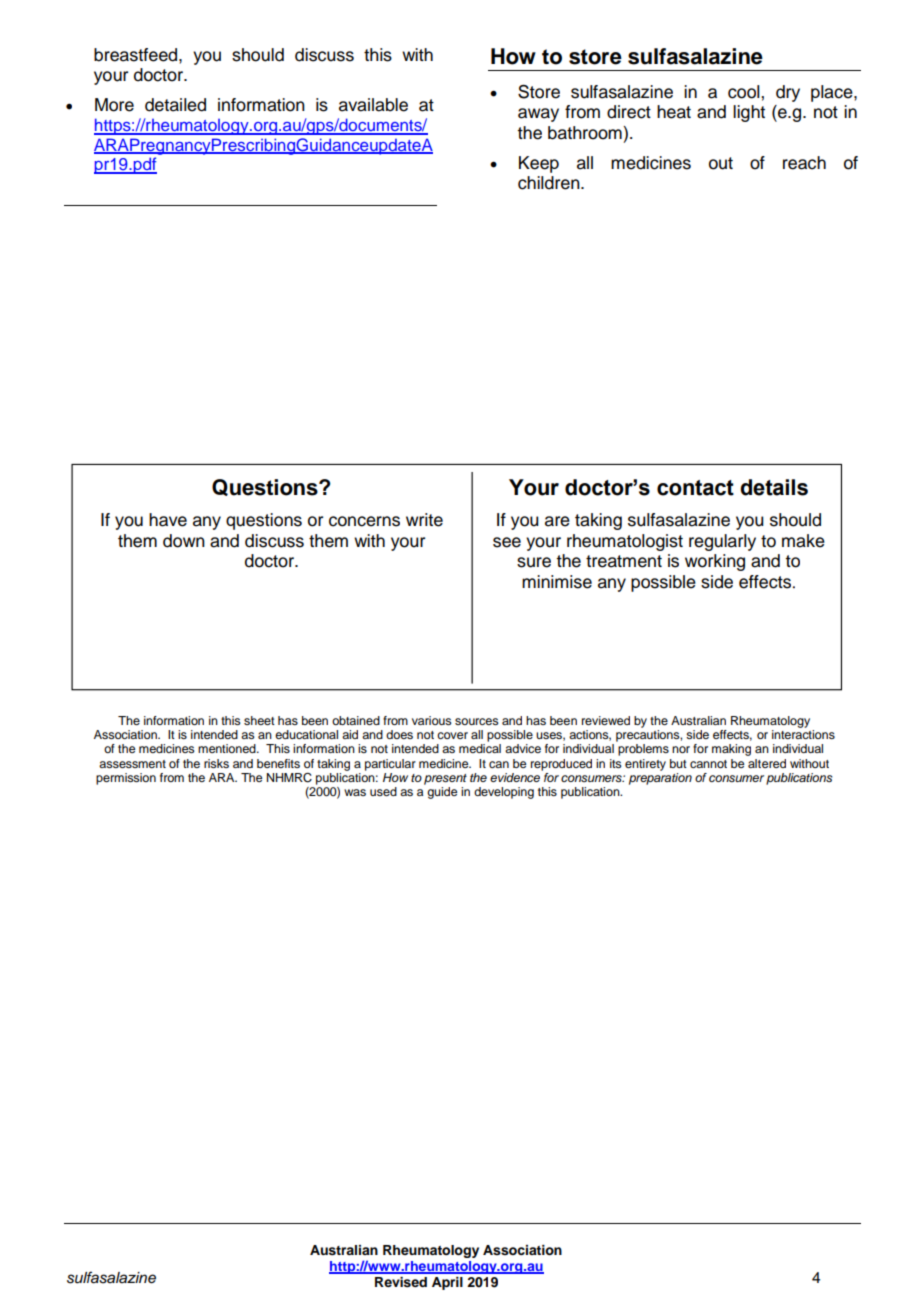  Describe the element at coordinates (774, 487) in the document. I see `details` at that location.
